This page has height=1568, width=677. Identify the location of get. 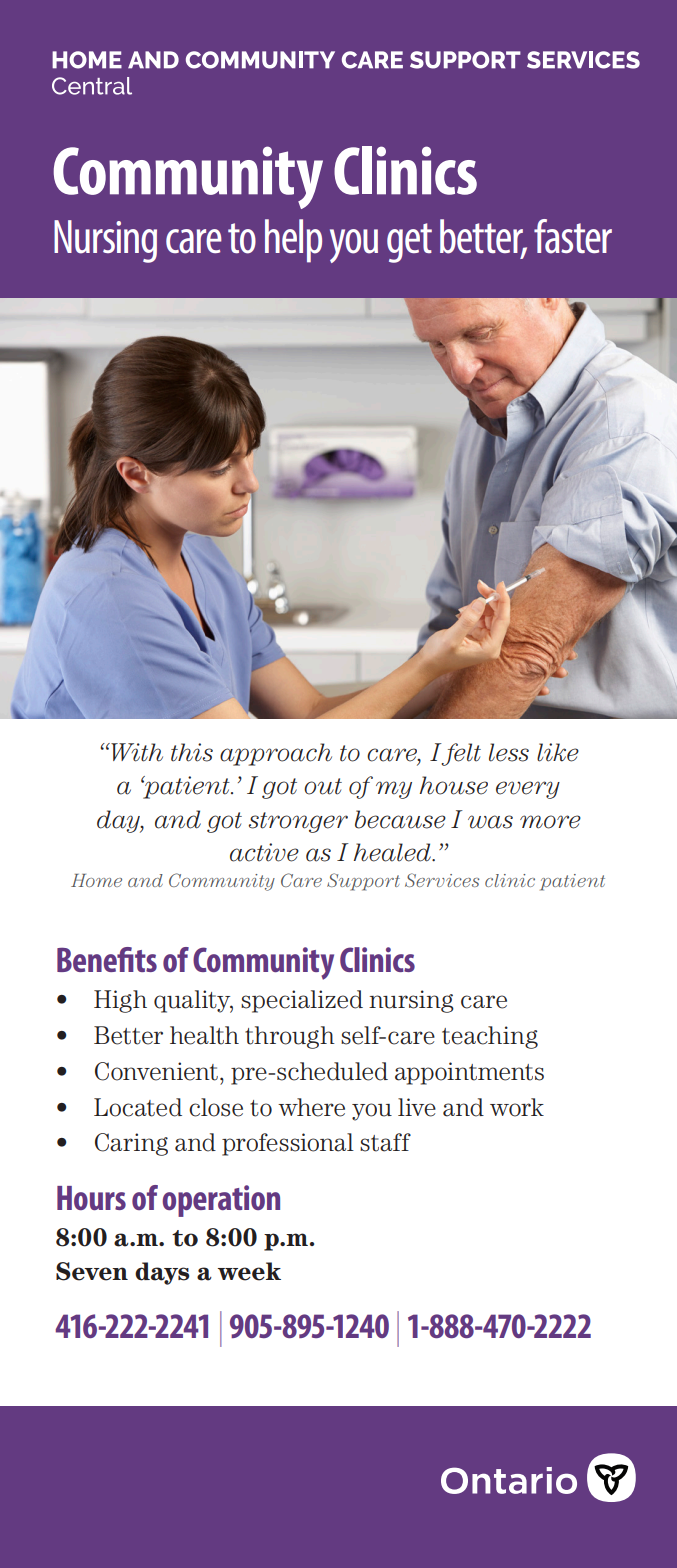
(409, 243).
